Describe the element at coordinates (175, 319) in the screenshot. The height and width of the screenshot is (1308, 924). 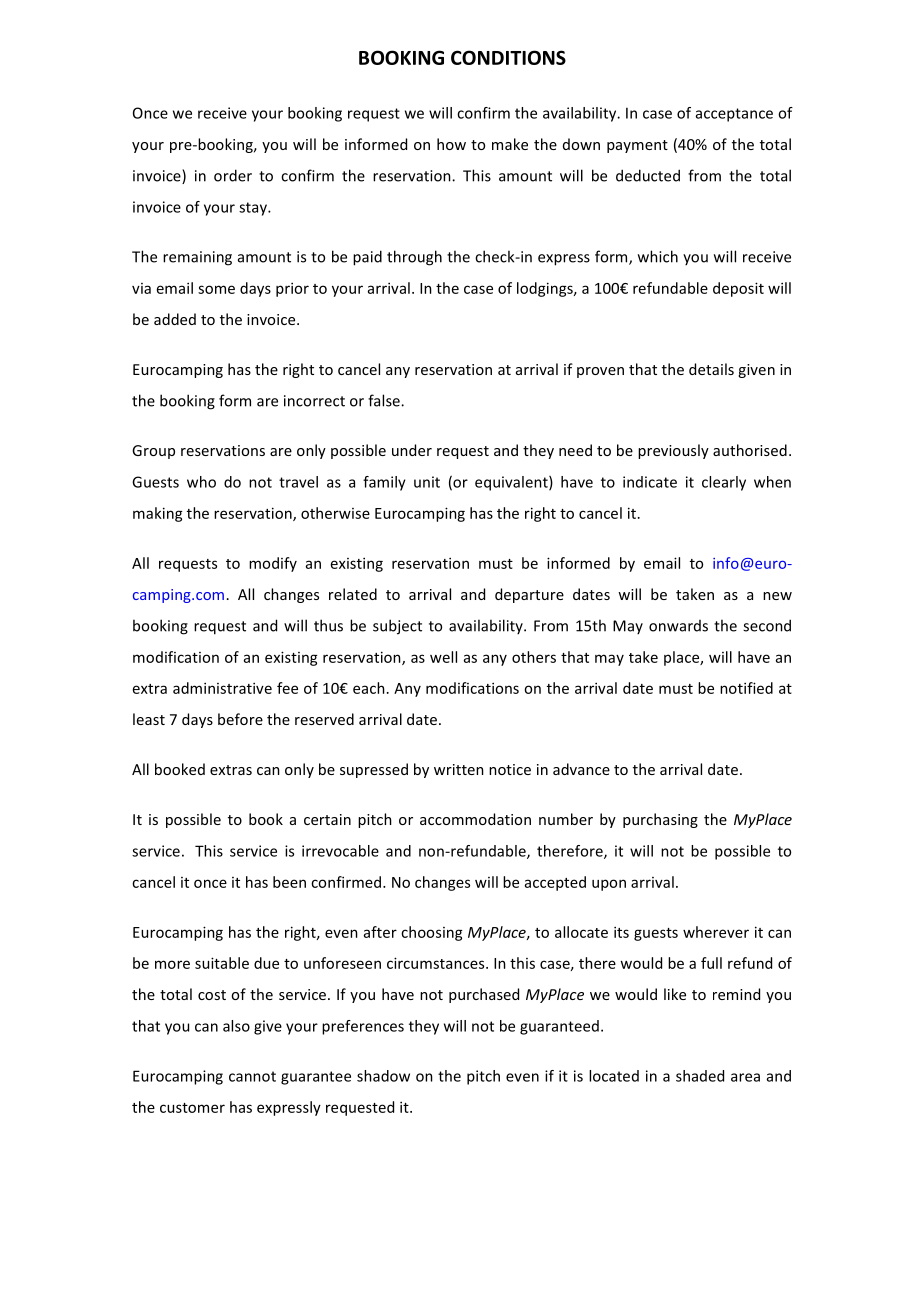
I see `added` at that location.
